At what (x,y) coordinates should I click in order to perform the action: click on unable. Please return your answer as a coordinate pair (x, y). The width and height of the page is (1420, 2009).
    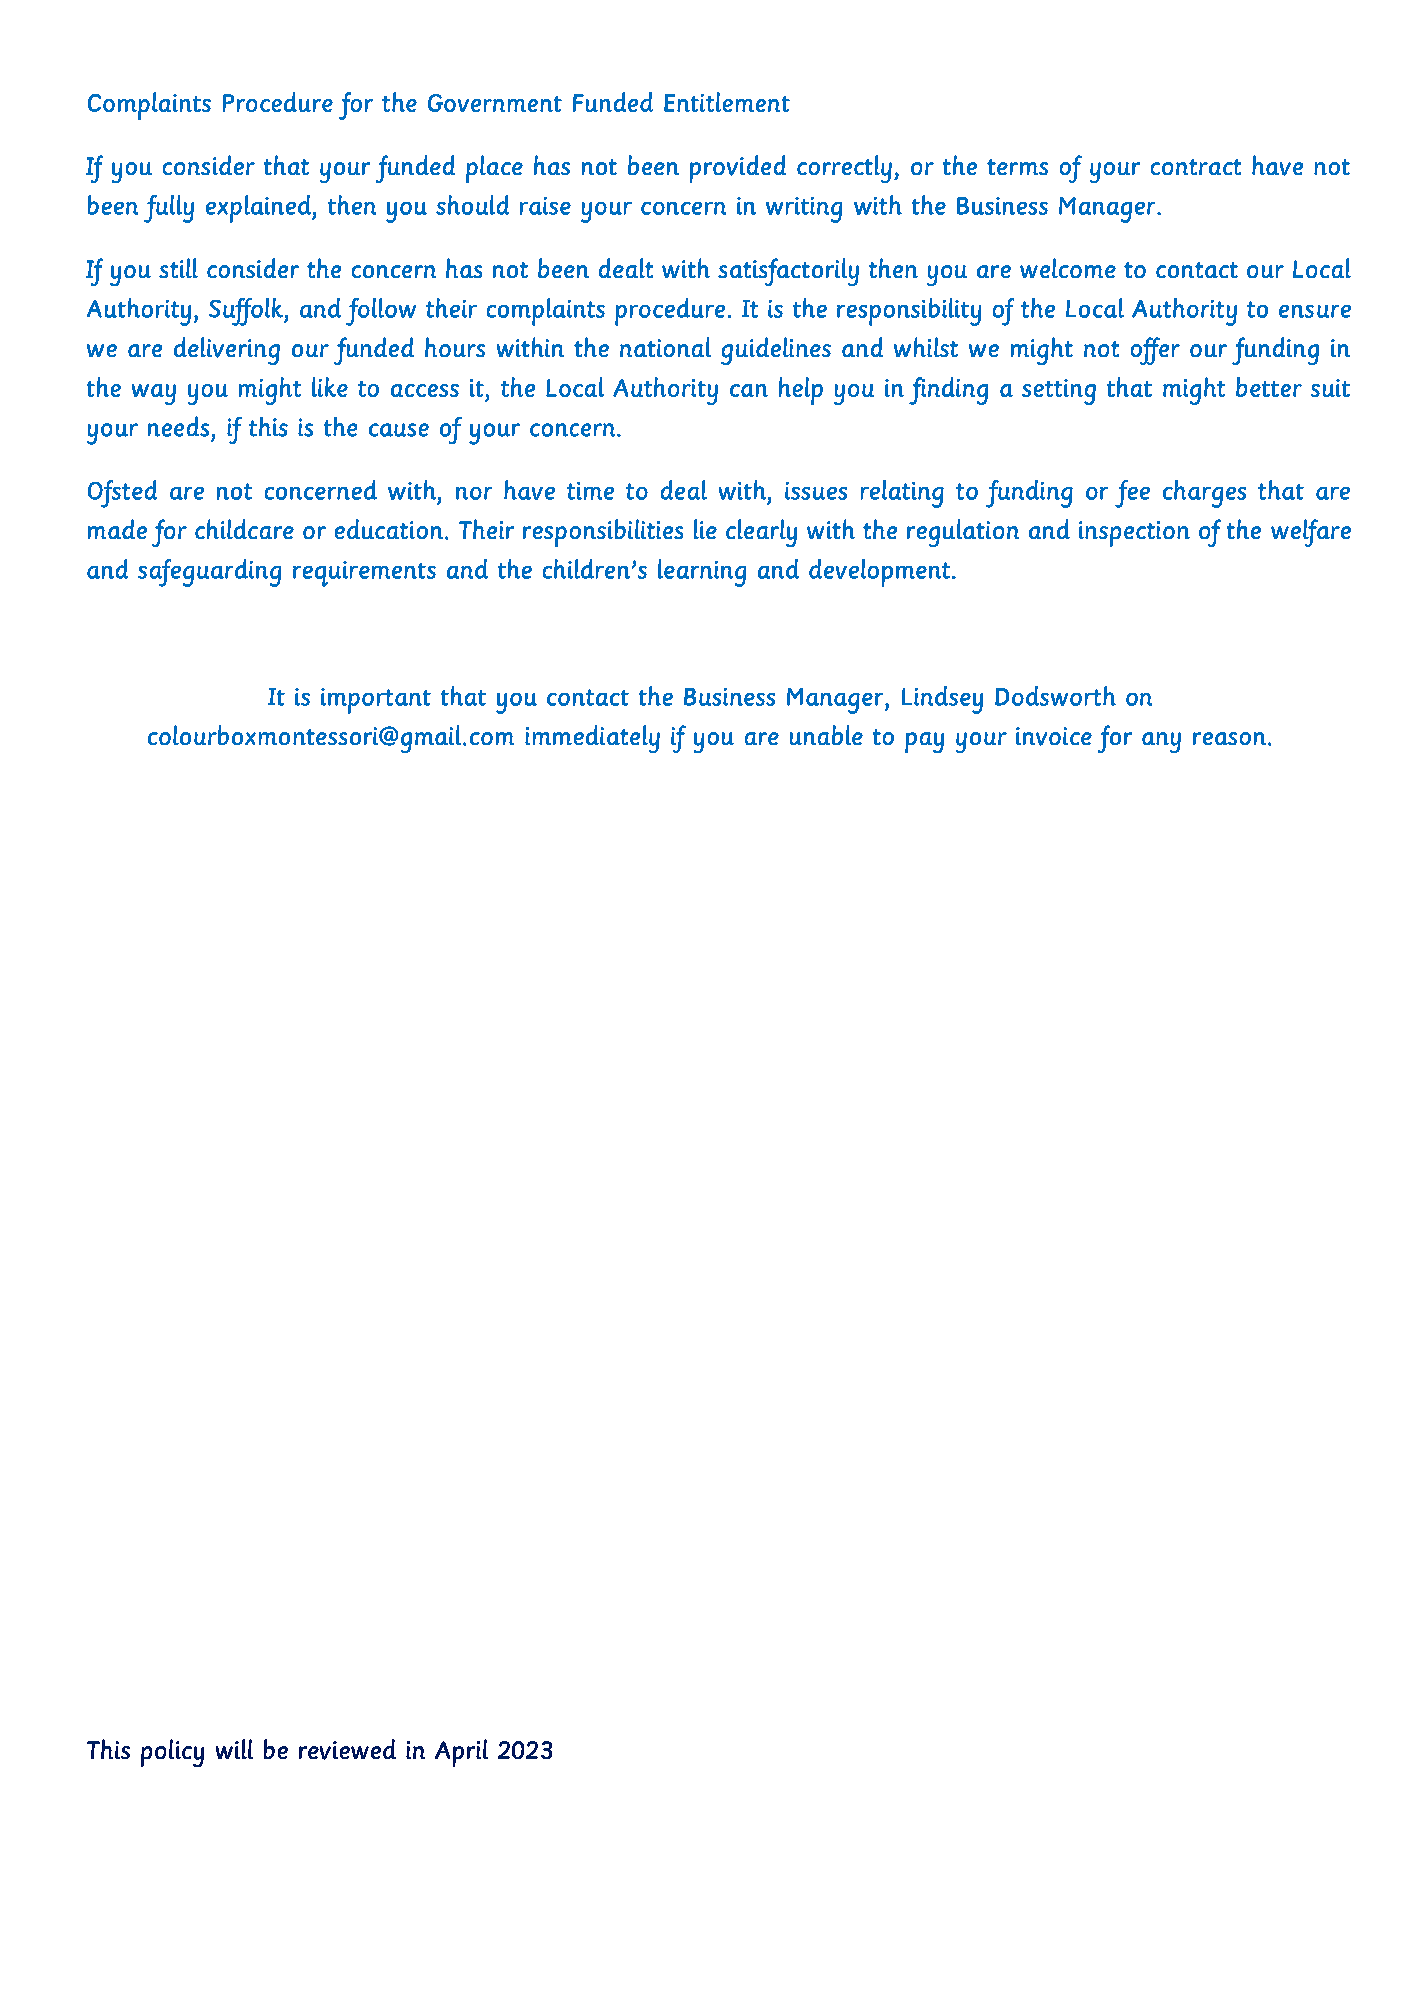
    Looking at the image, I should click on (826, 735).
